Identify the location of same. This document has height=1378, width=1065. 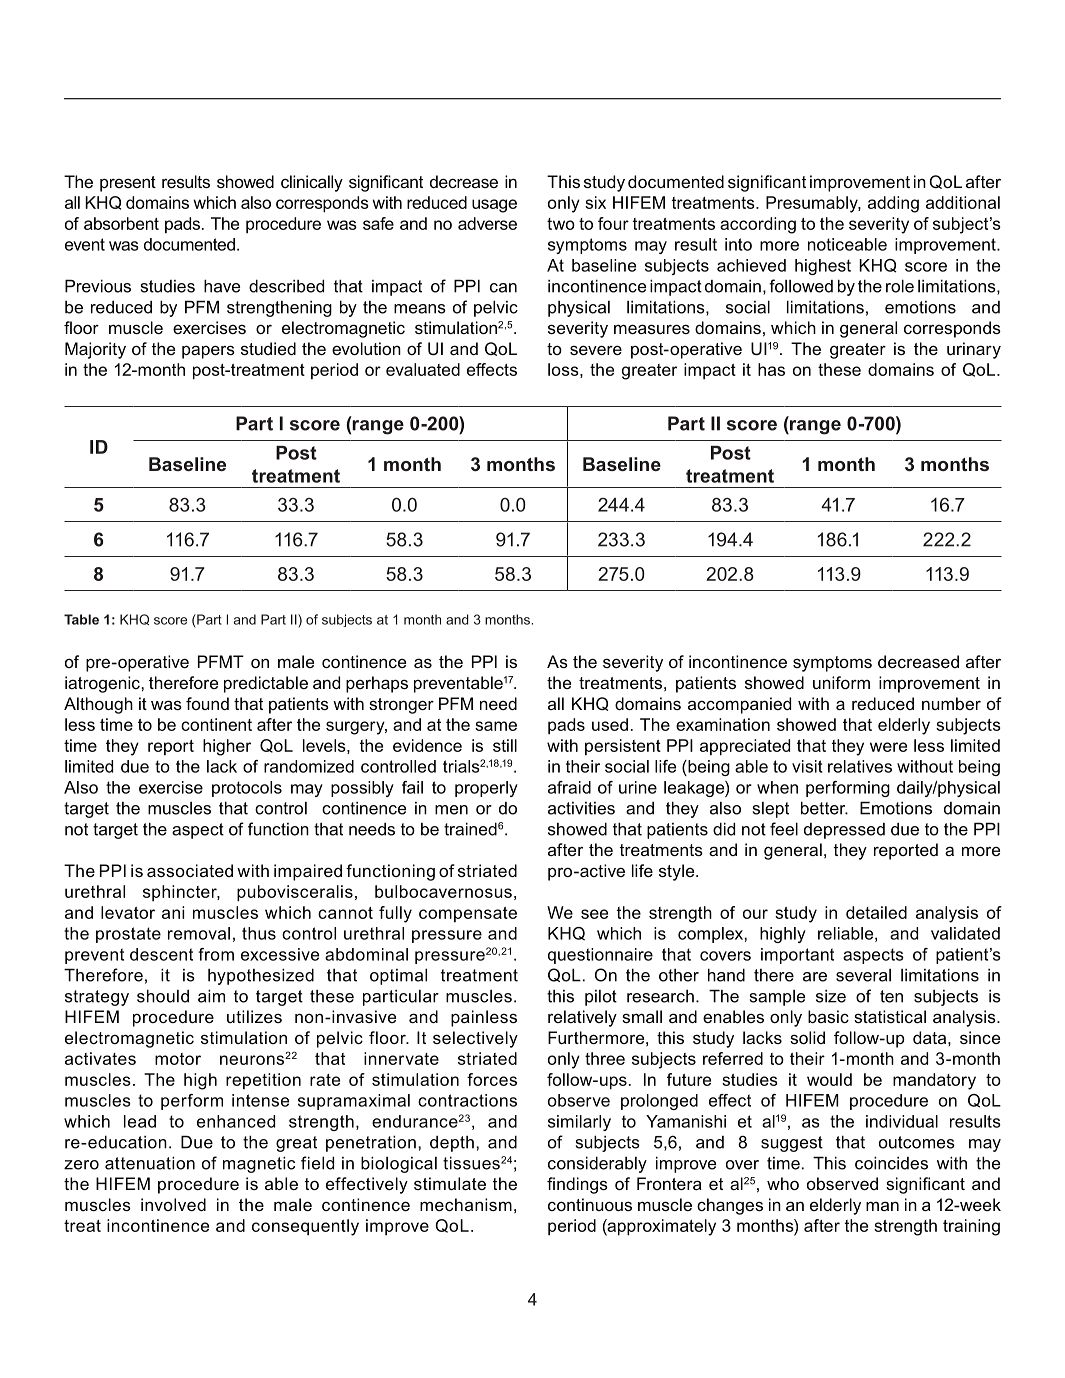
(496, 726).
